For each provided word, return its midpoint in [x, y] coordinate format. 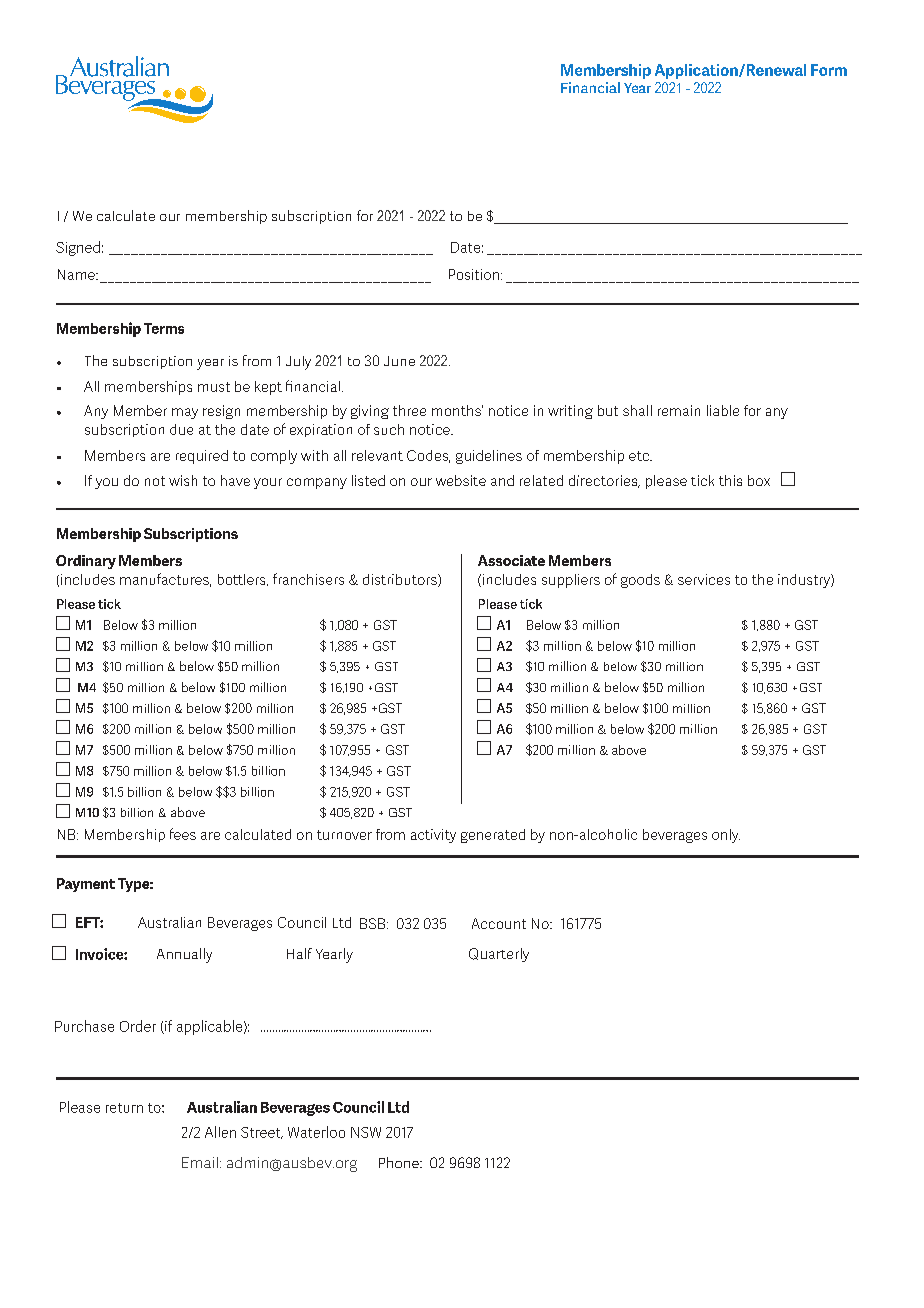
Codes [428, 456]
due [181, 429]
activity [433, 836]
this [730, 480]
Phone [400, 1162]
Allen [220, 1132]
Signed [78, 248]
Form [829, 70]
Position [474, 274]
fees [183, 834]
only [726, 836]
